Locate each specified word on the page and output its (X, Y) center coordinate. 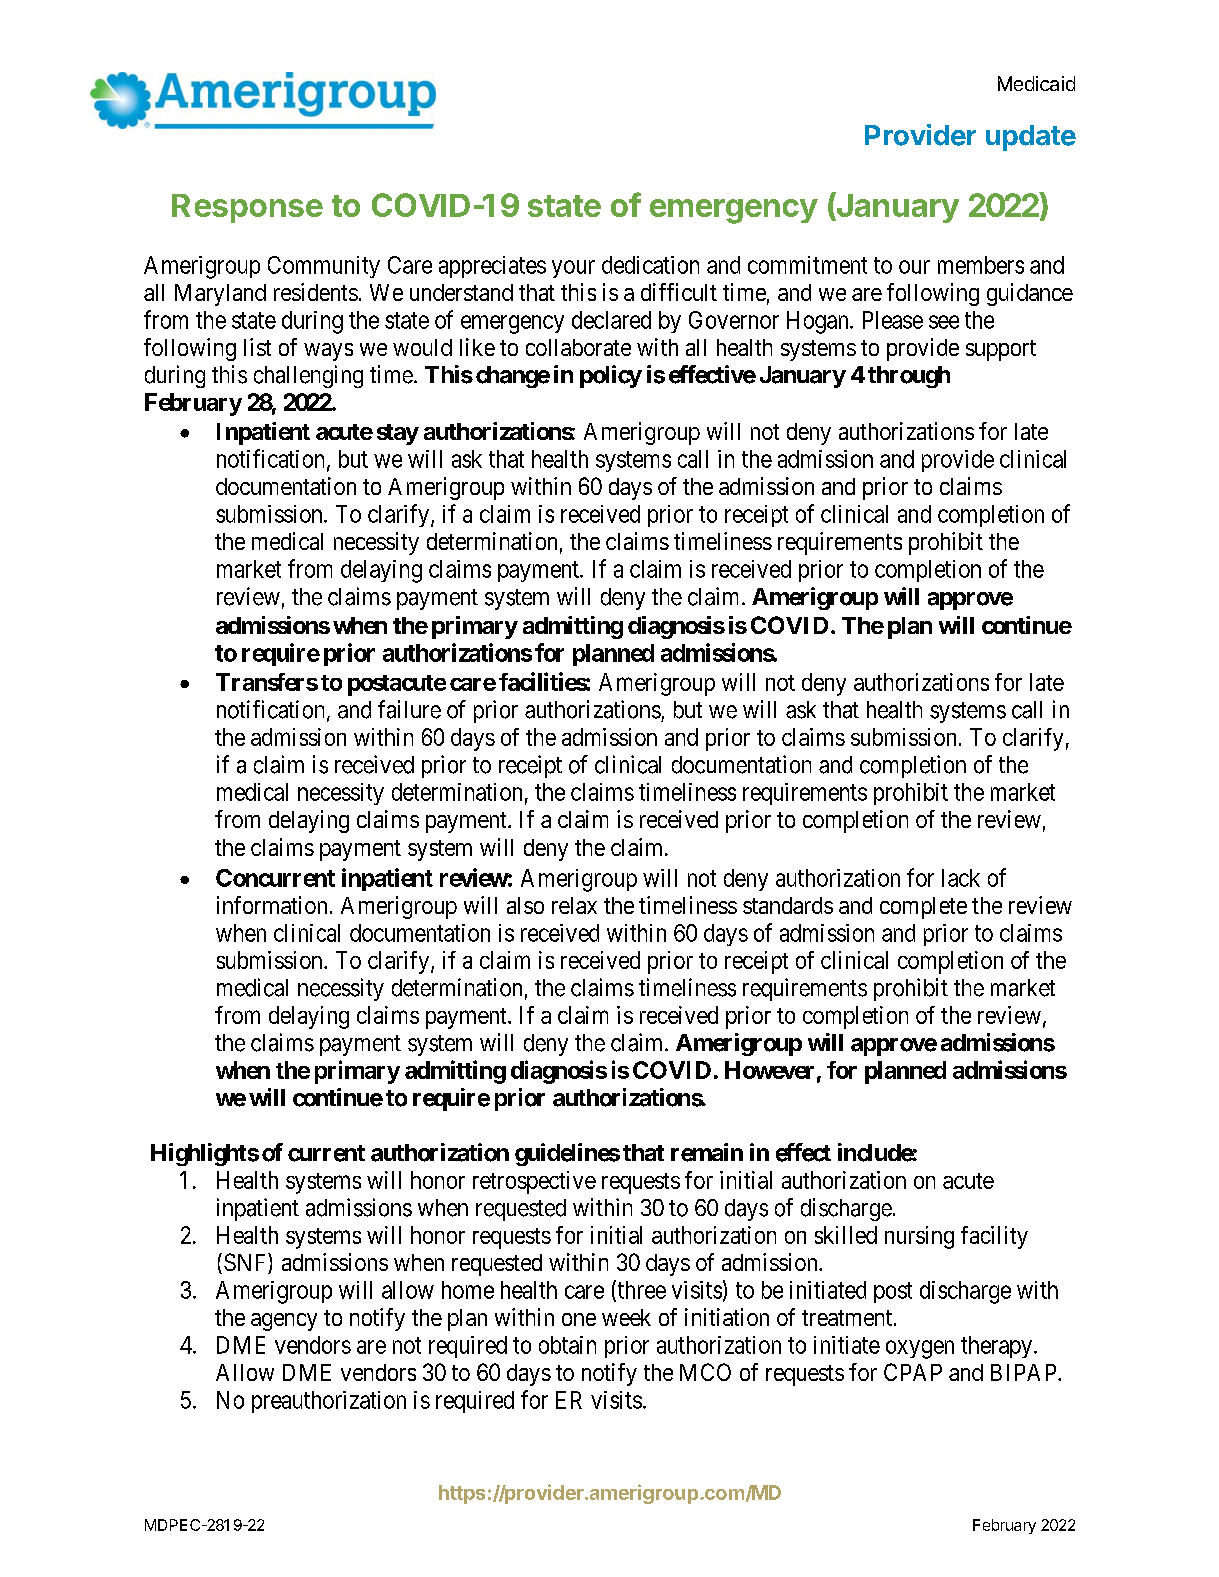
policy (611, 376)
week (626, 1317)
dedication (650, 265)
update (1031, 138)
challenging (308, 376)
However (769, 1070)
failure (409, 709)
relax (574, 905)
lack (961, 878)
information (272, 905)
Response (247, 208)
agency (284, 1322)
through (909, 377)
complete (923, 908)
